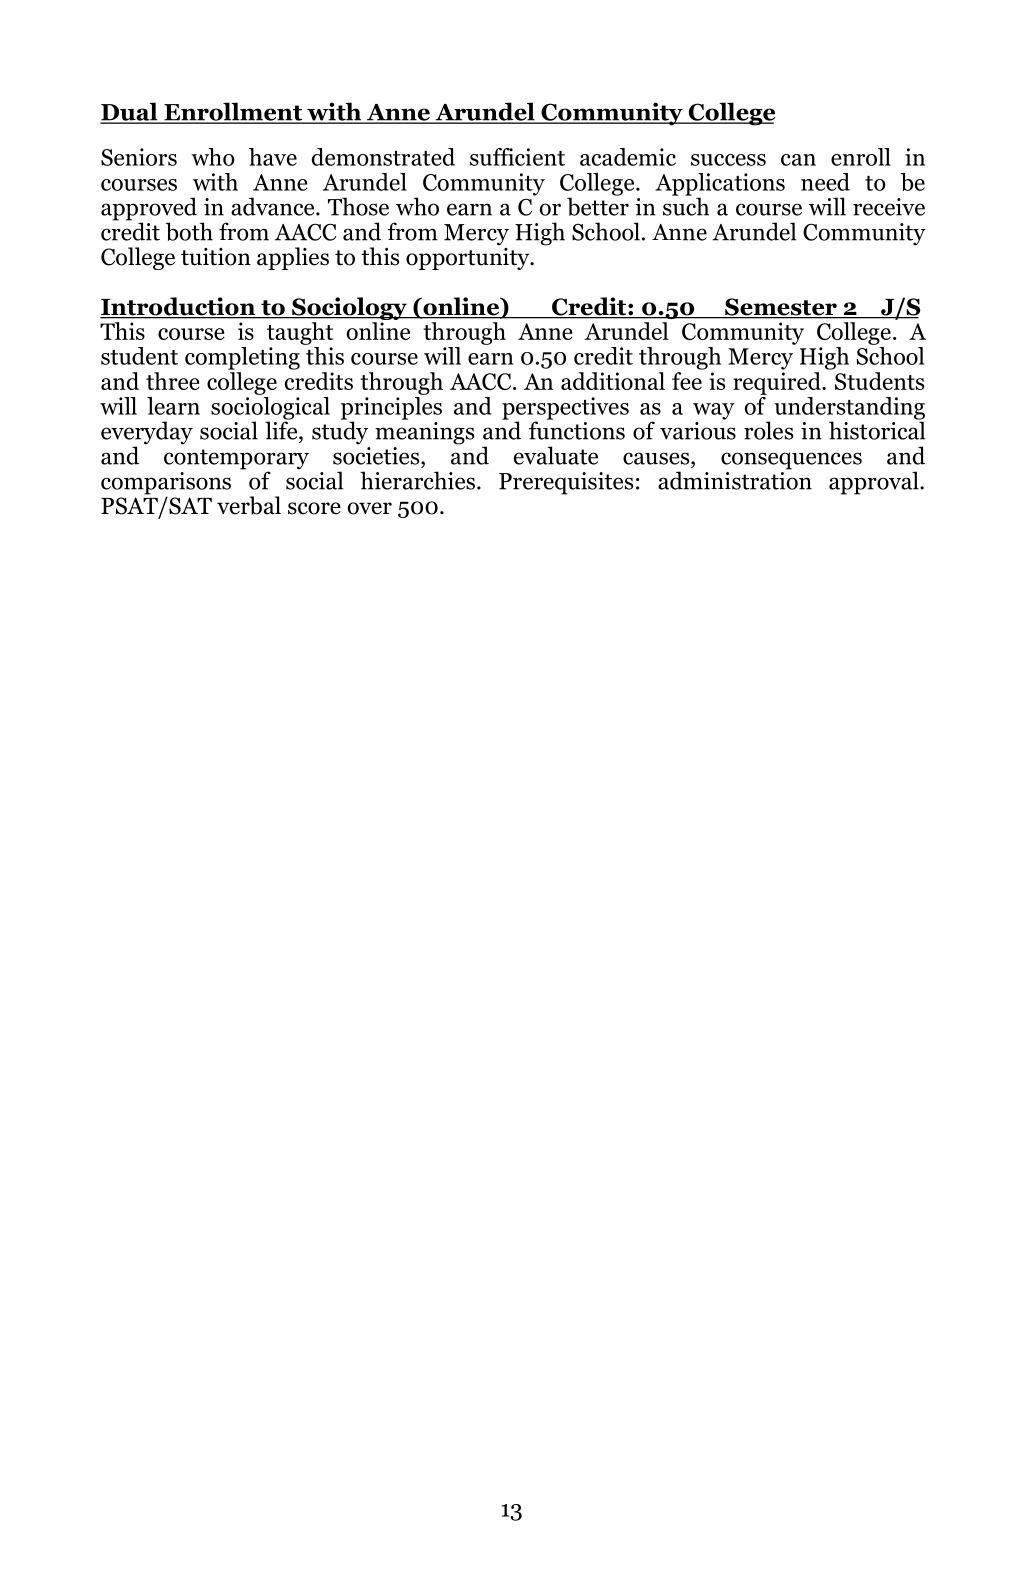 The image size is (1023, 1582). Describe the element at coordinates (249, 505) in the image. I see `verbal` at that location.
